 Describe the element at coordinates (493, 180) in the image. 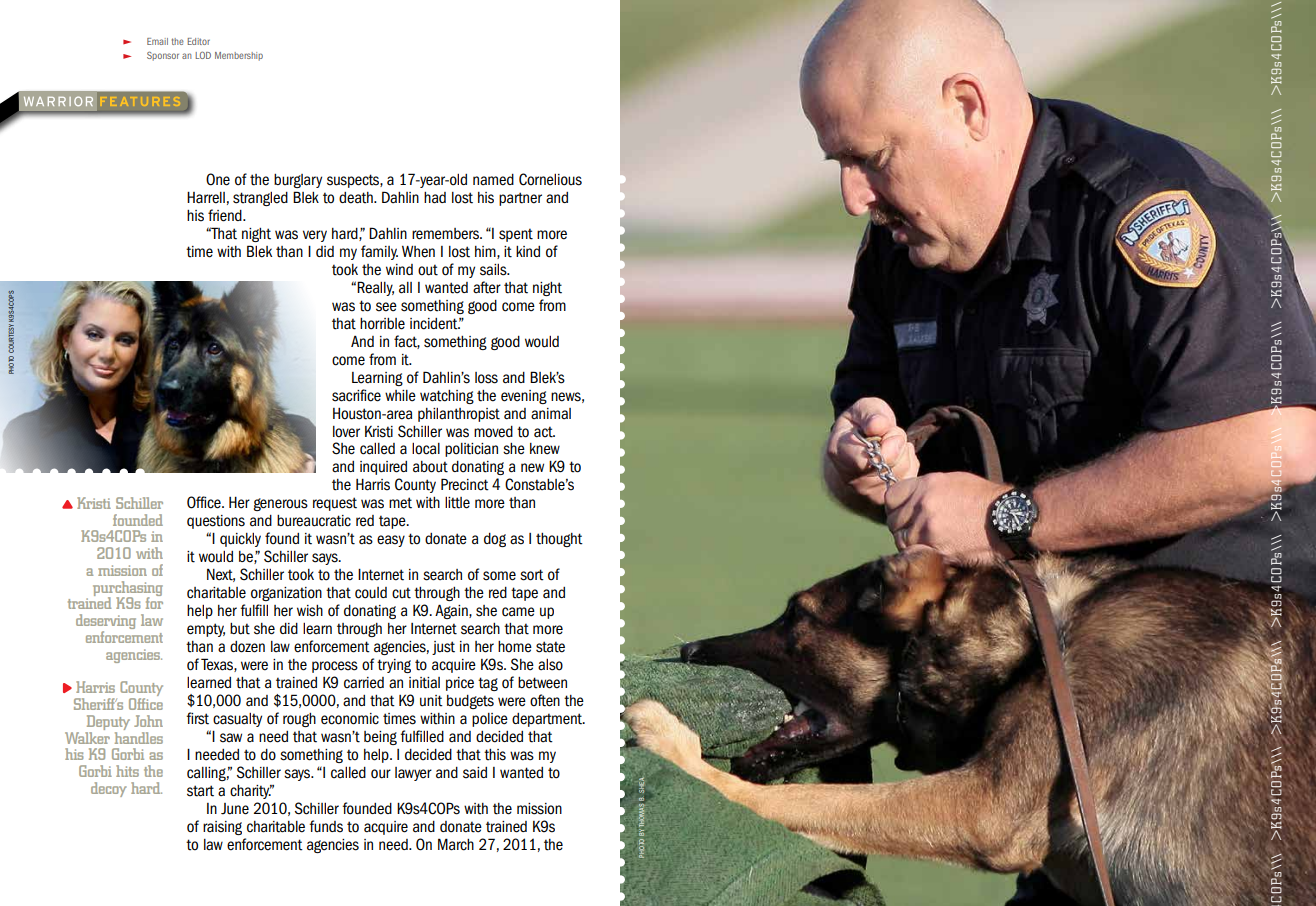

I see `named` at that location.
